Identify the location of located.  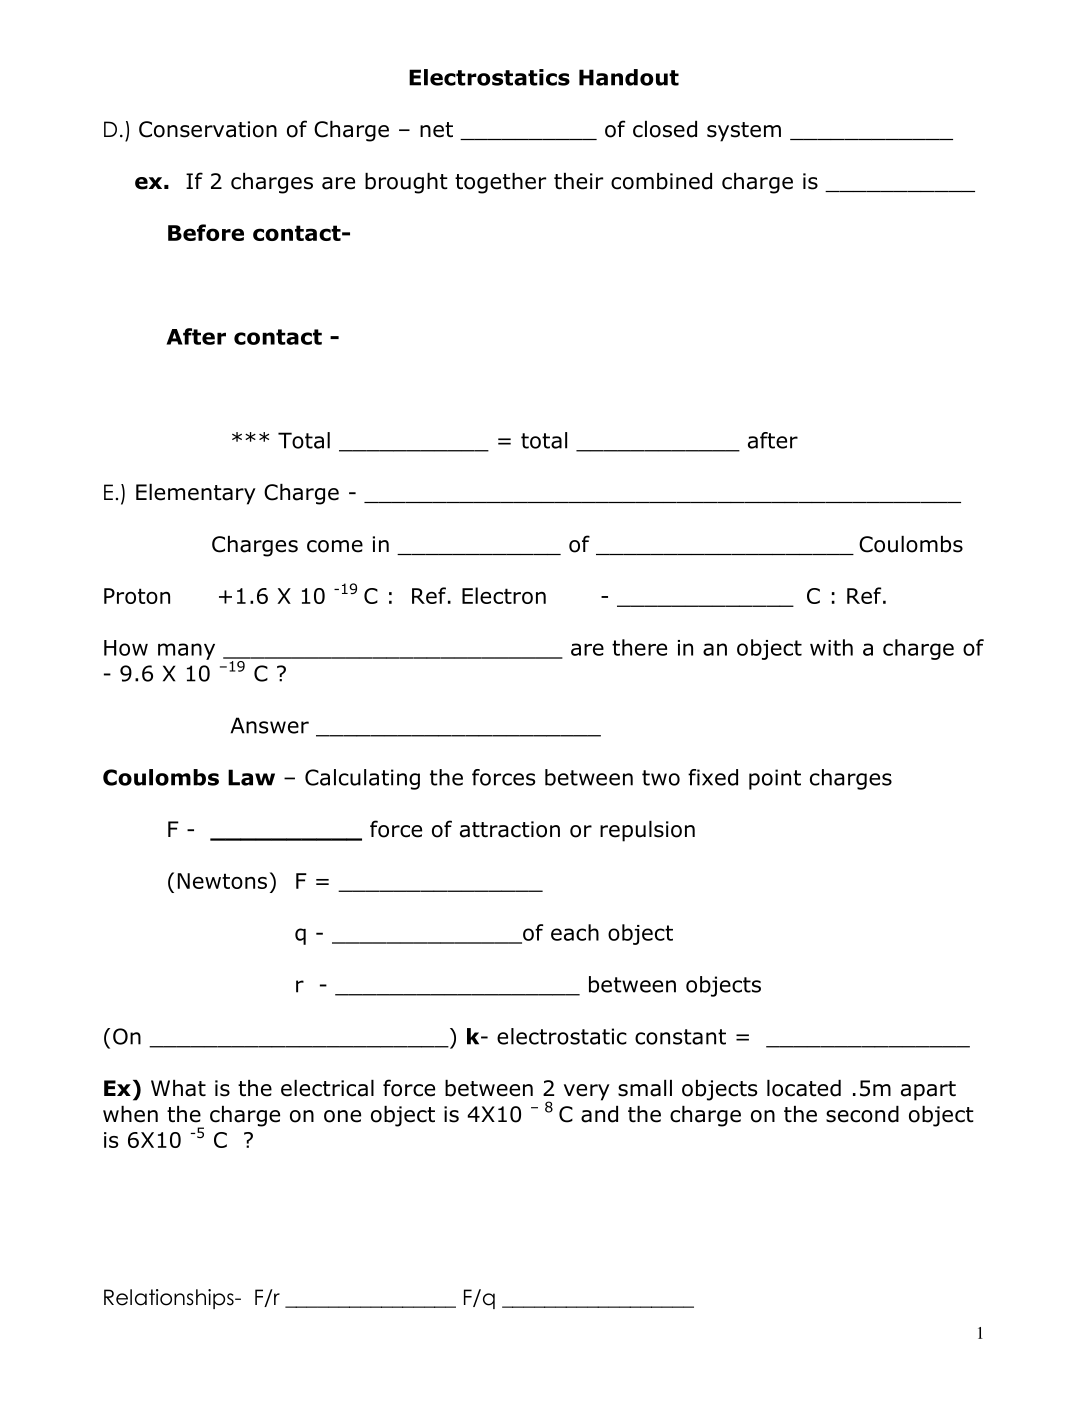
(804, 1088).
